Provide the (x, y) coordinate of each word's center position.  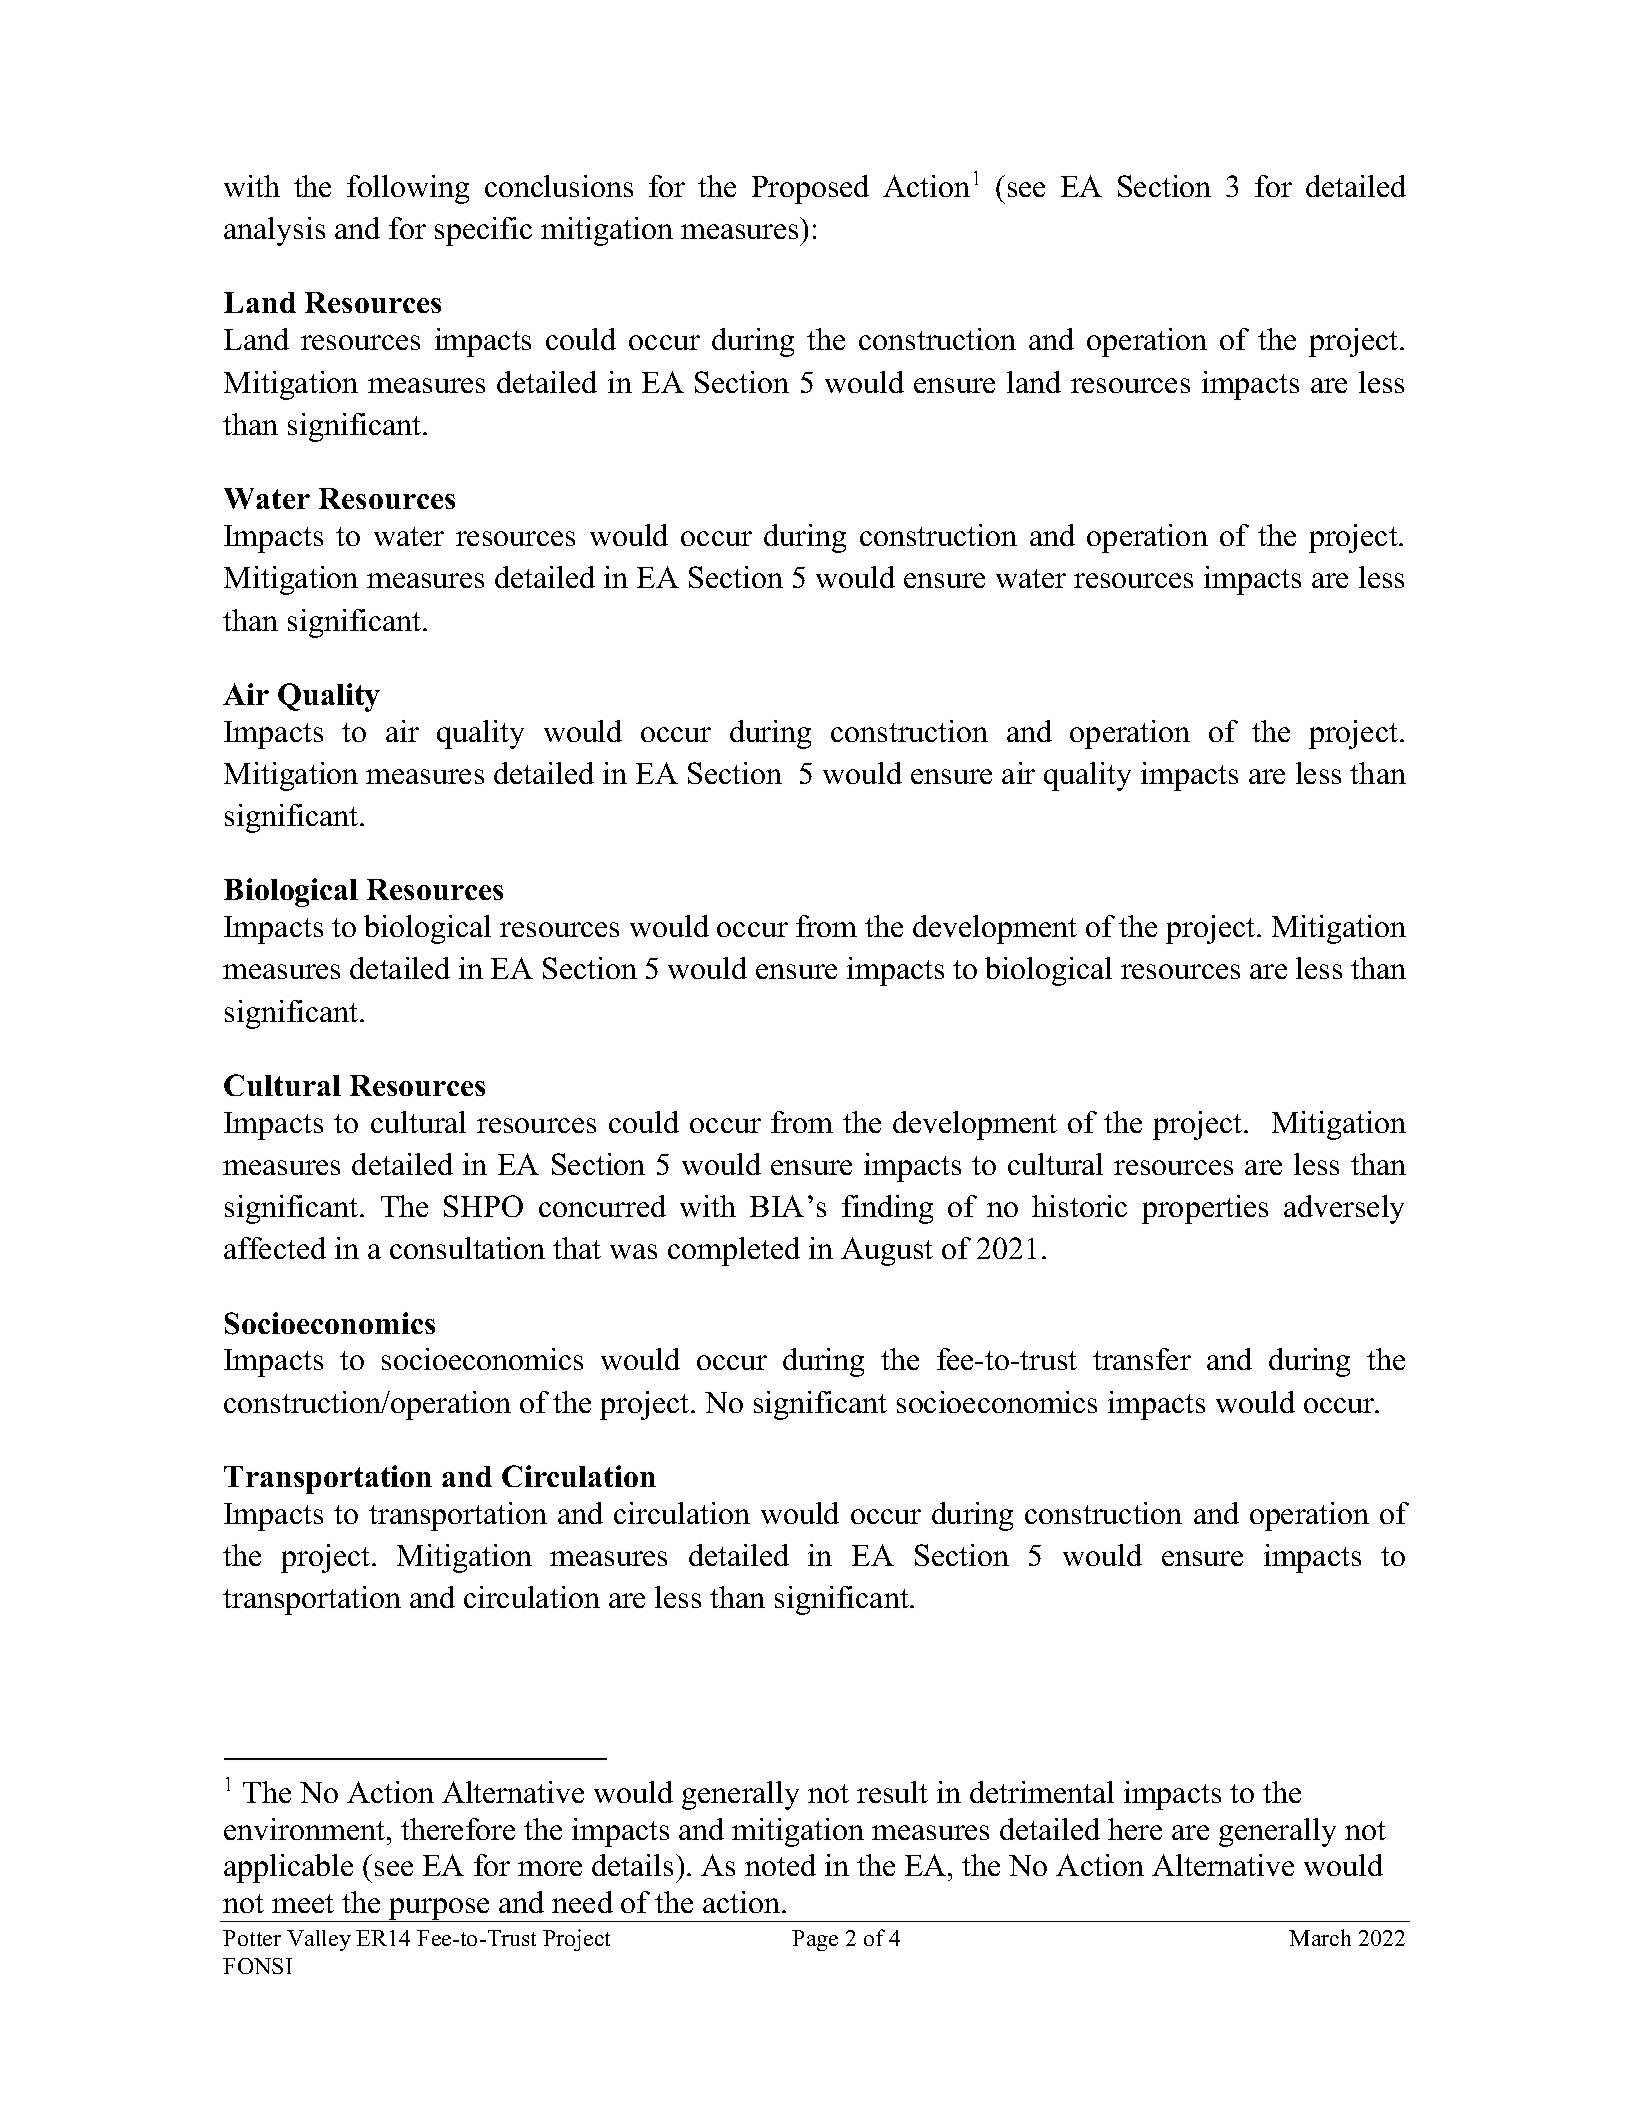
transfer (1142, 1359)
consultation (467, 1248)
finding (887, 1209)
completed (734, 1251)
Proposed (810, 189)
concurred (602, 1206)
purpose (439, 1910)
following (408, 189)
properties (1205, 1209)
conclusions (559, 186)
